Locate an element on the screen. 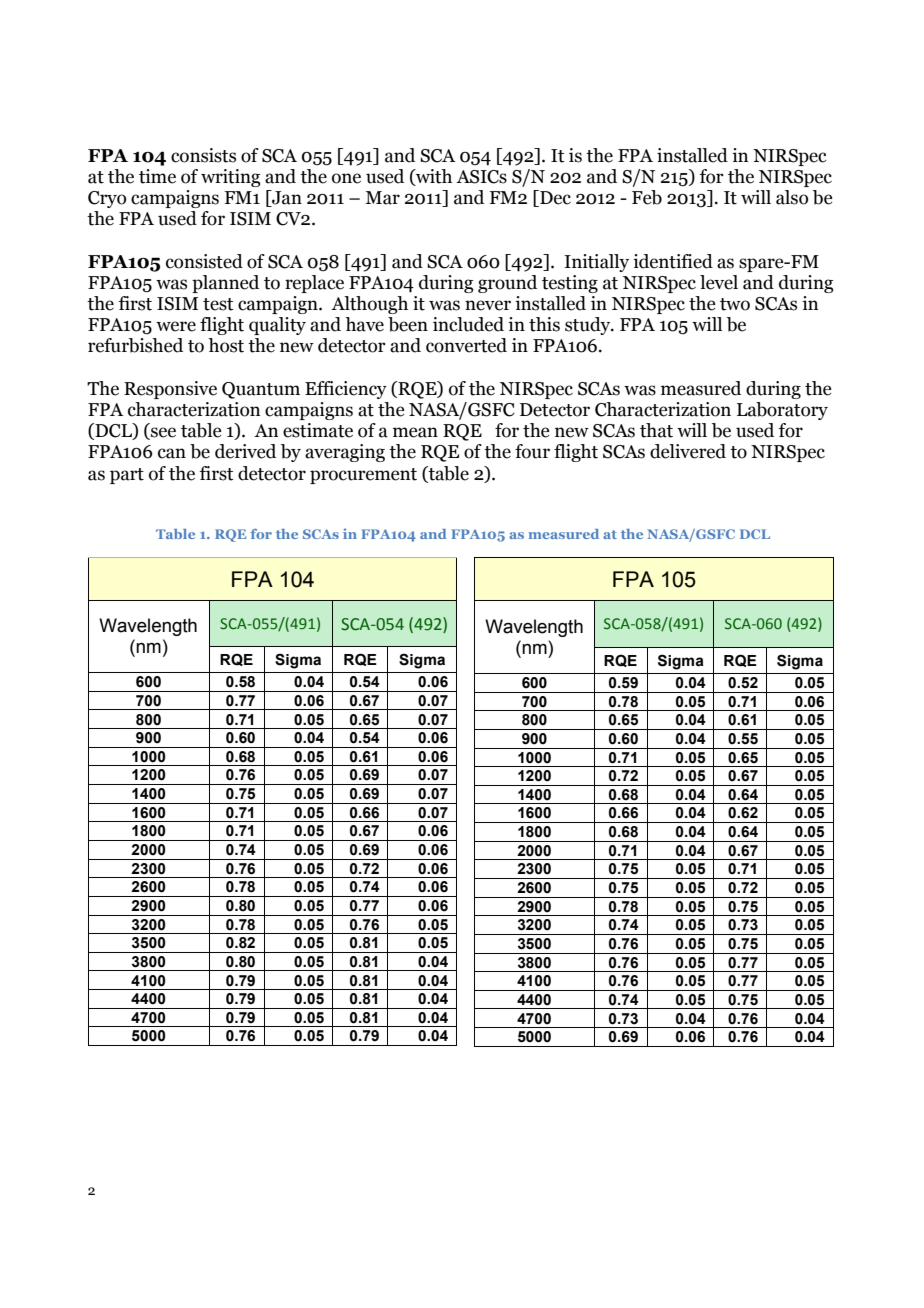 This screenshot has width=924, height=1308. can is located at coordinates (172, 453).
